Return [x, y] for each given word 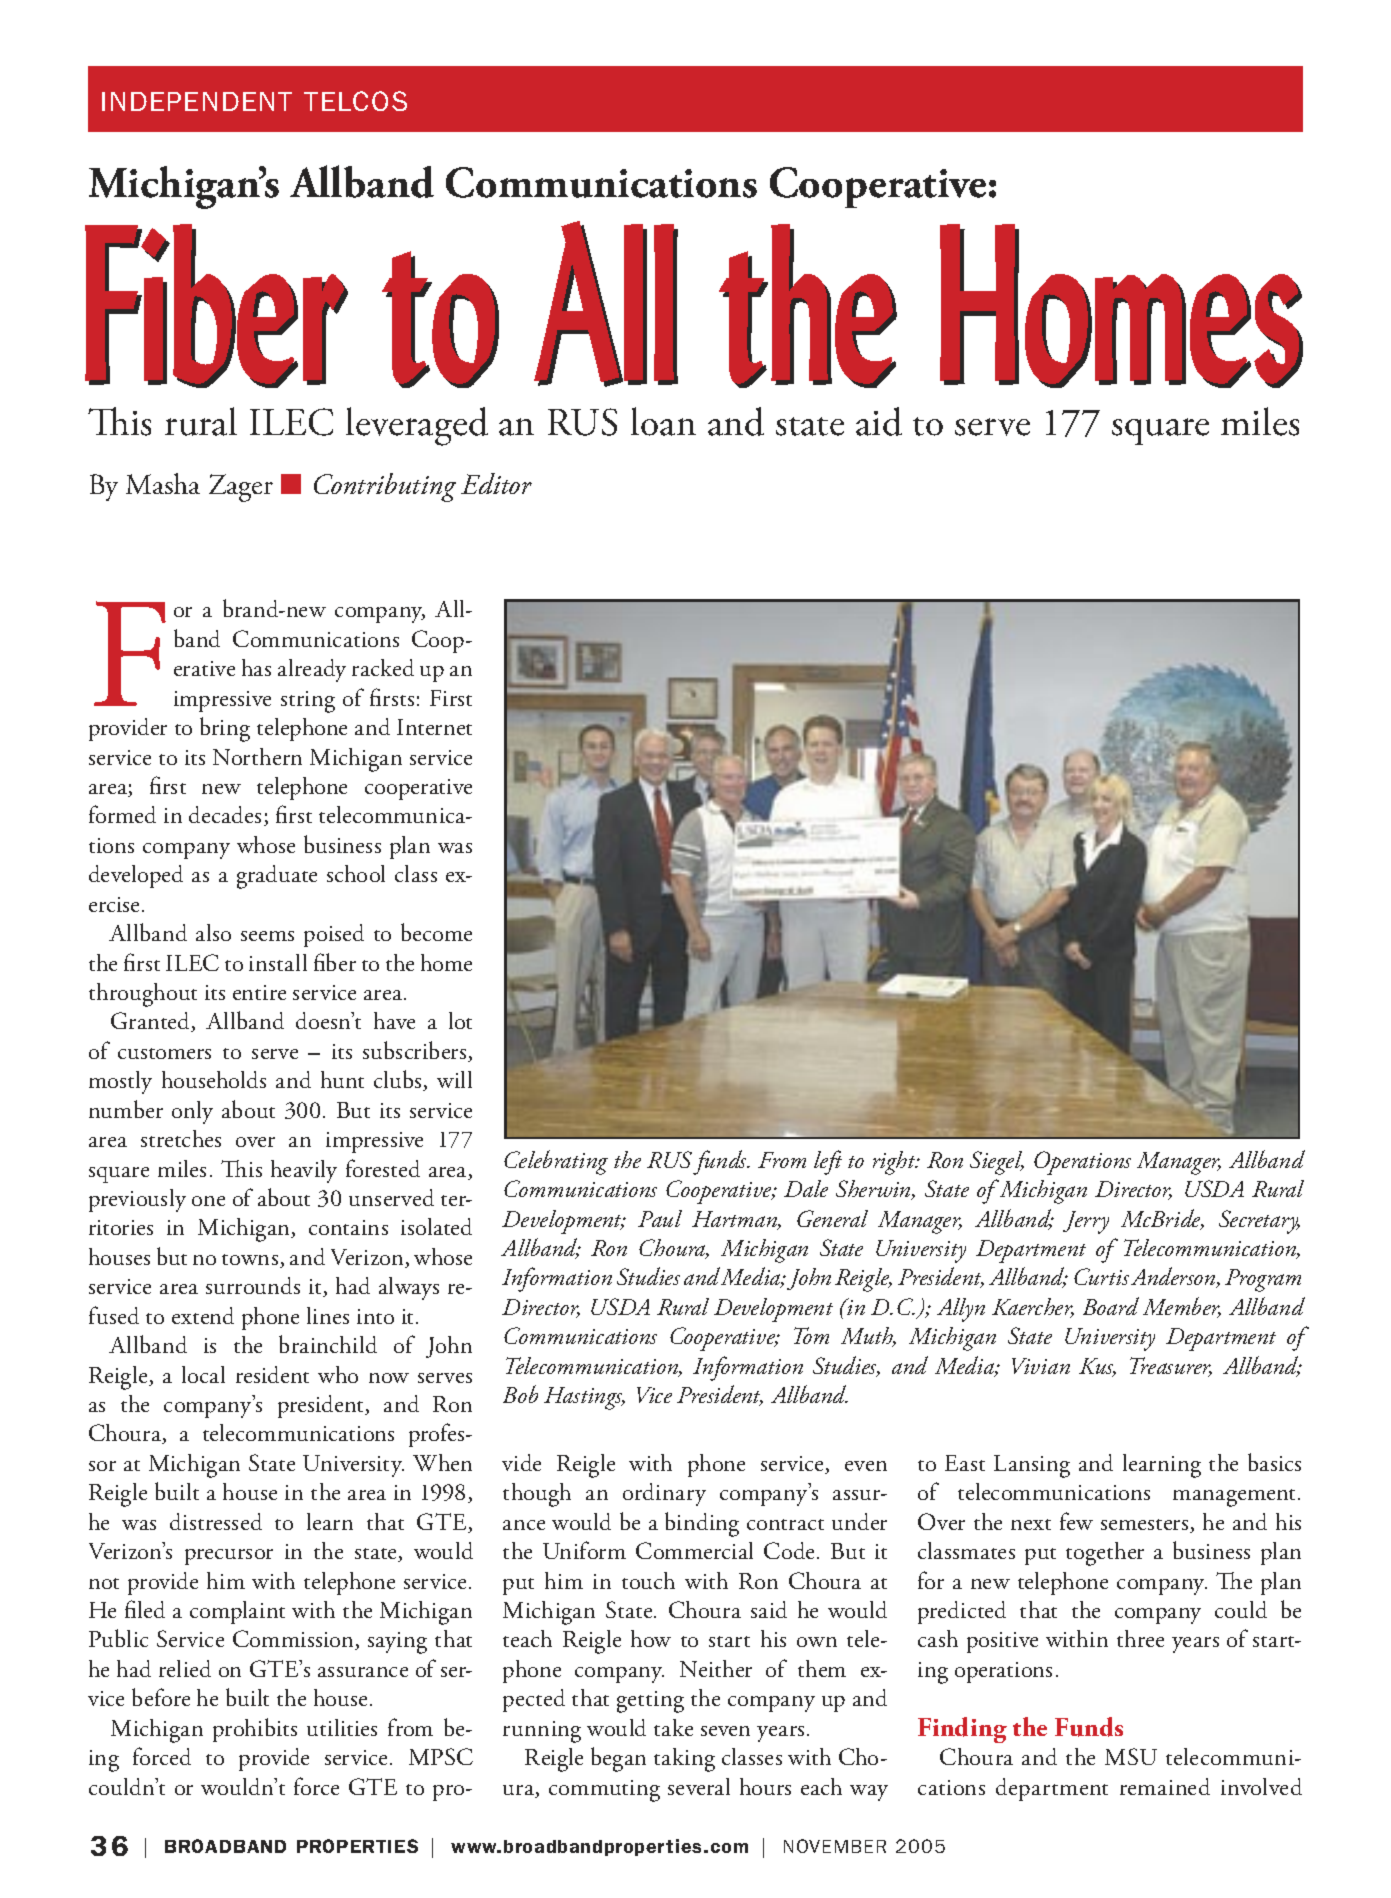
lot [460, 1020]
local [203, 1374]
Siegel [997, 1163]
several [699, 1786]
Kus [1097, 1367]
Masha [163, 483]
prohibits [255, 1730]
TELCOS [355, 101]
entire [259, 992]
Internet [434, 727]
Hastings [584, 1398]
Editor [496, 483]
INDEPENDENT [197, 101]
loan [663, 421]
